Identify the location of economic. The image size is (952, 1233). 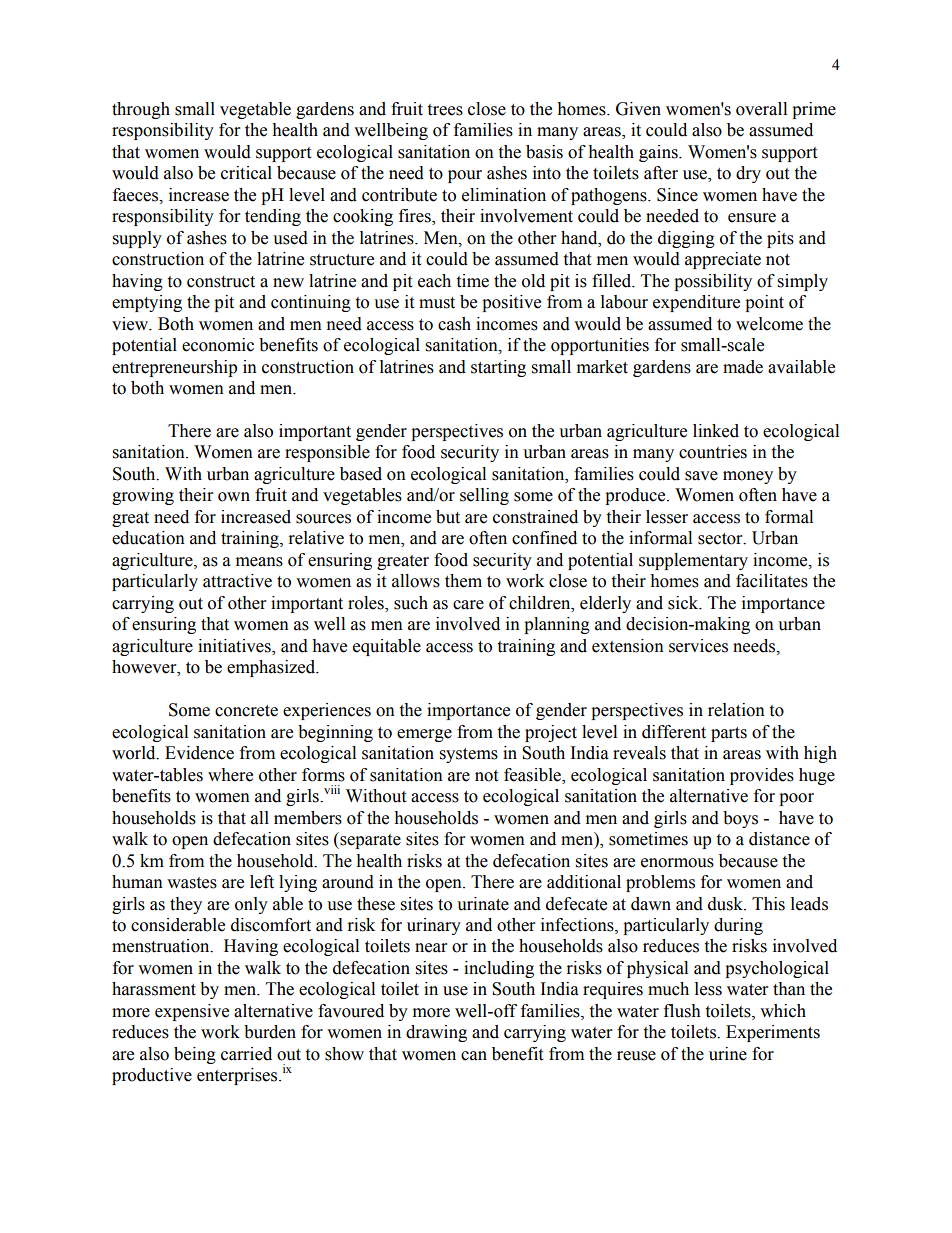
(218, 345).
